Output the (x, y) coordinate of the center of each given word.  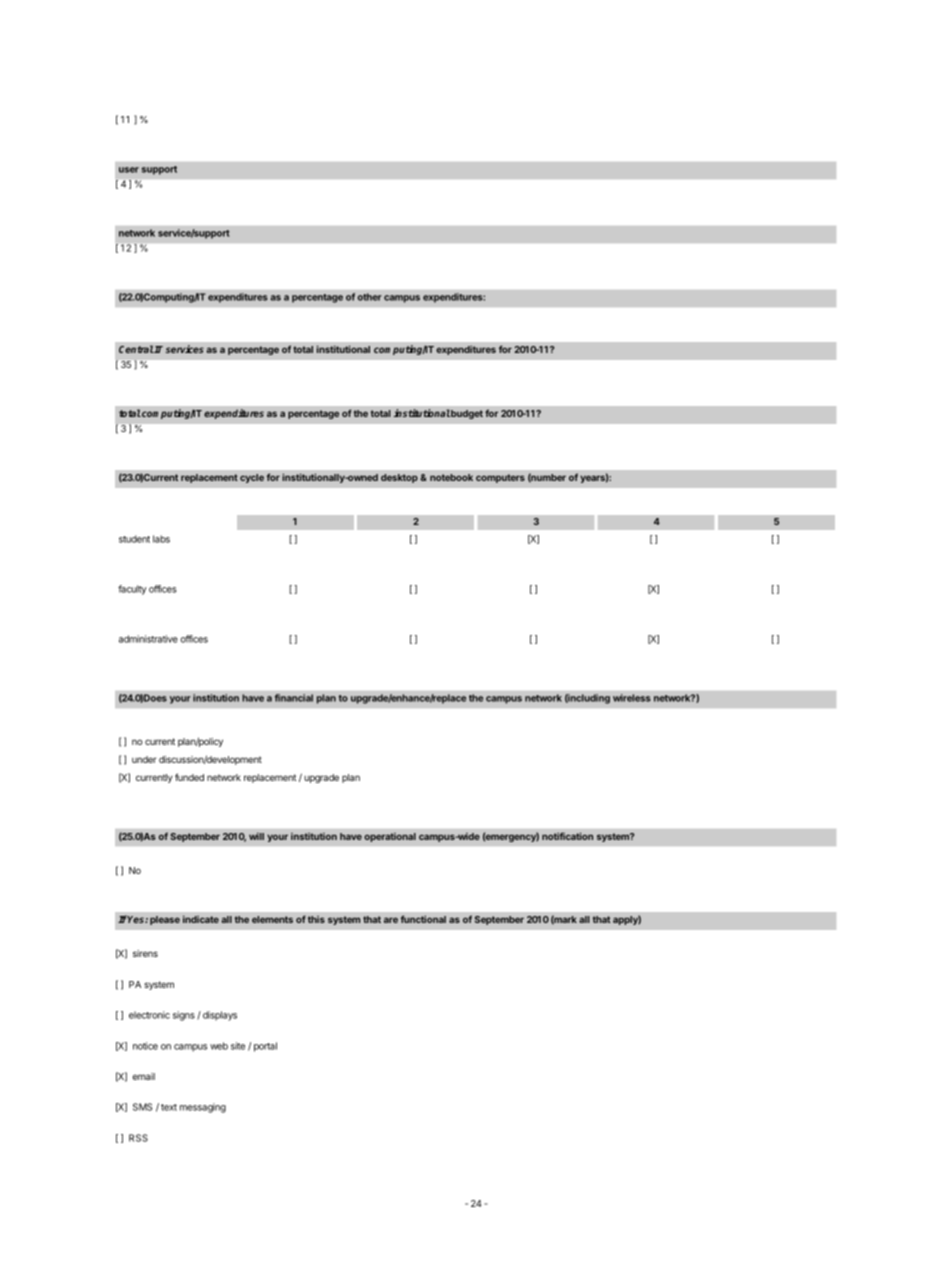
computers (500, 478)
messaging (203, 1108)
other (370, 297)
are (391, 920)
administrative (148, 639)
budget (467, 414)
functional (423, 919)
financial (294, 698)
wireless (632, 698)
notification (567, 836)
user (129, 170)
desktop (399, 478)
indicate (201, 919)
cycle (252, 478)
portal (265, 1047)
